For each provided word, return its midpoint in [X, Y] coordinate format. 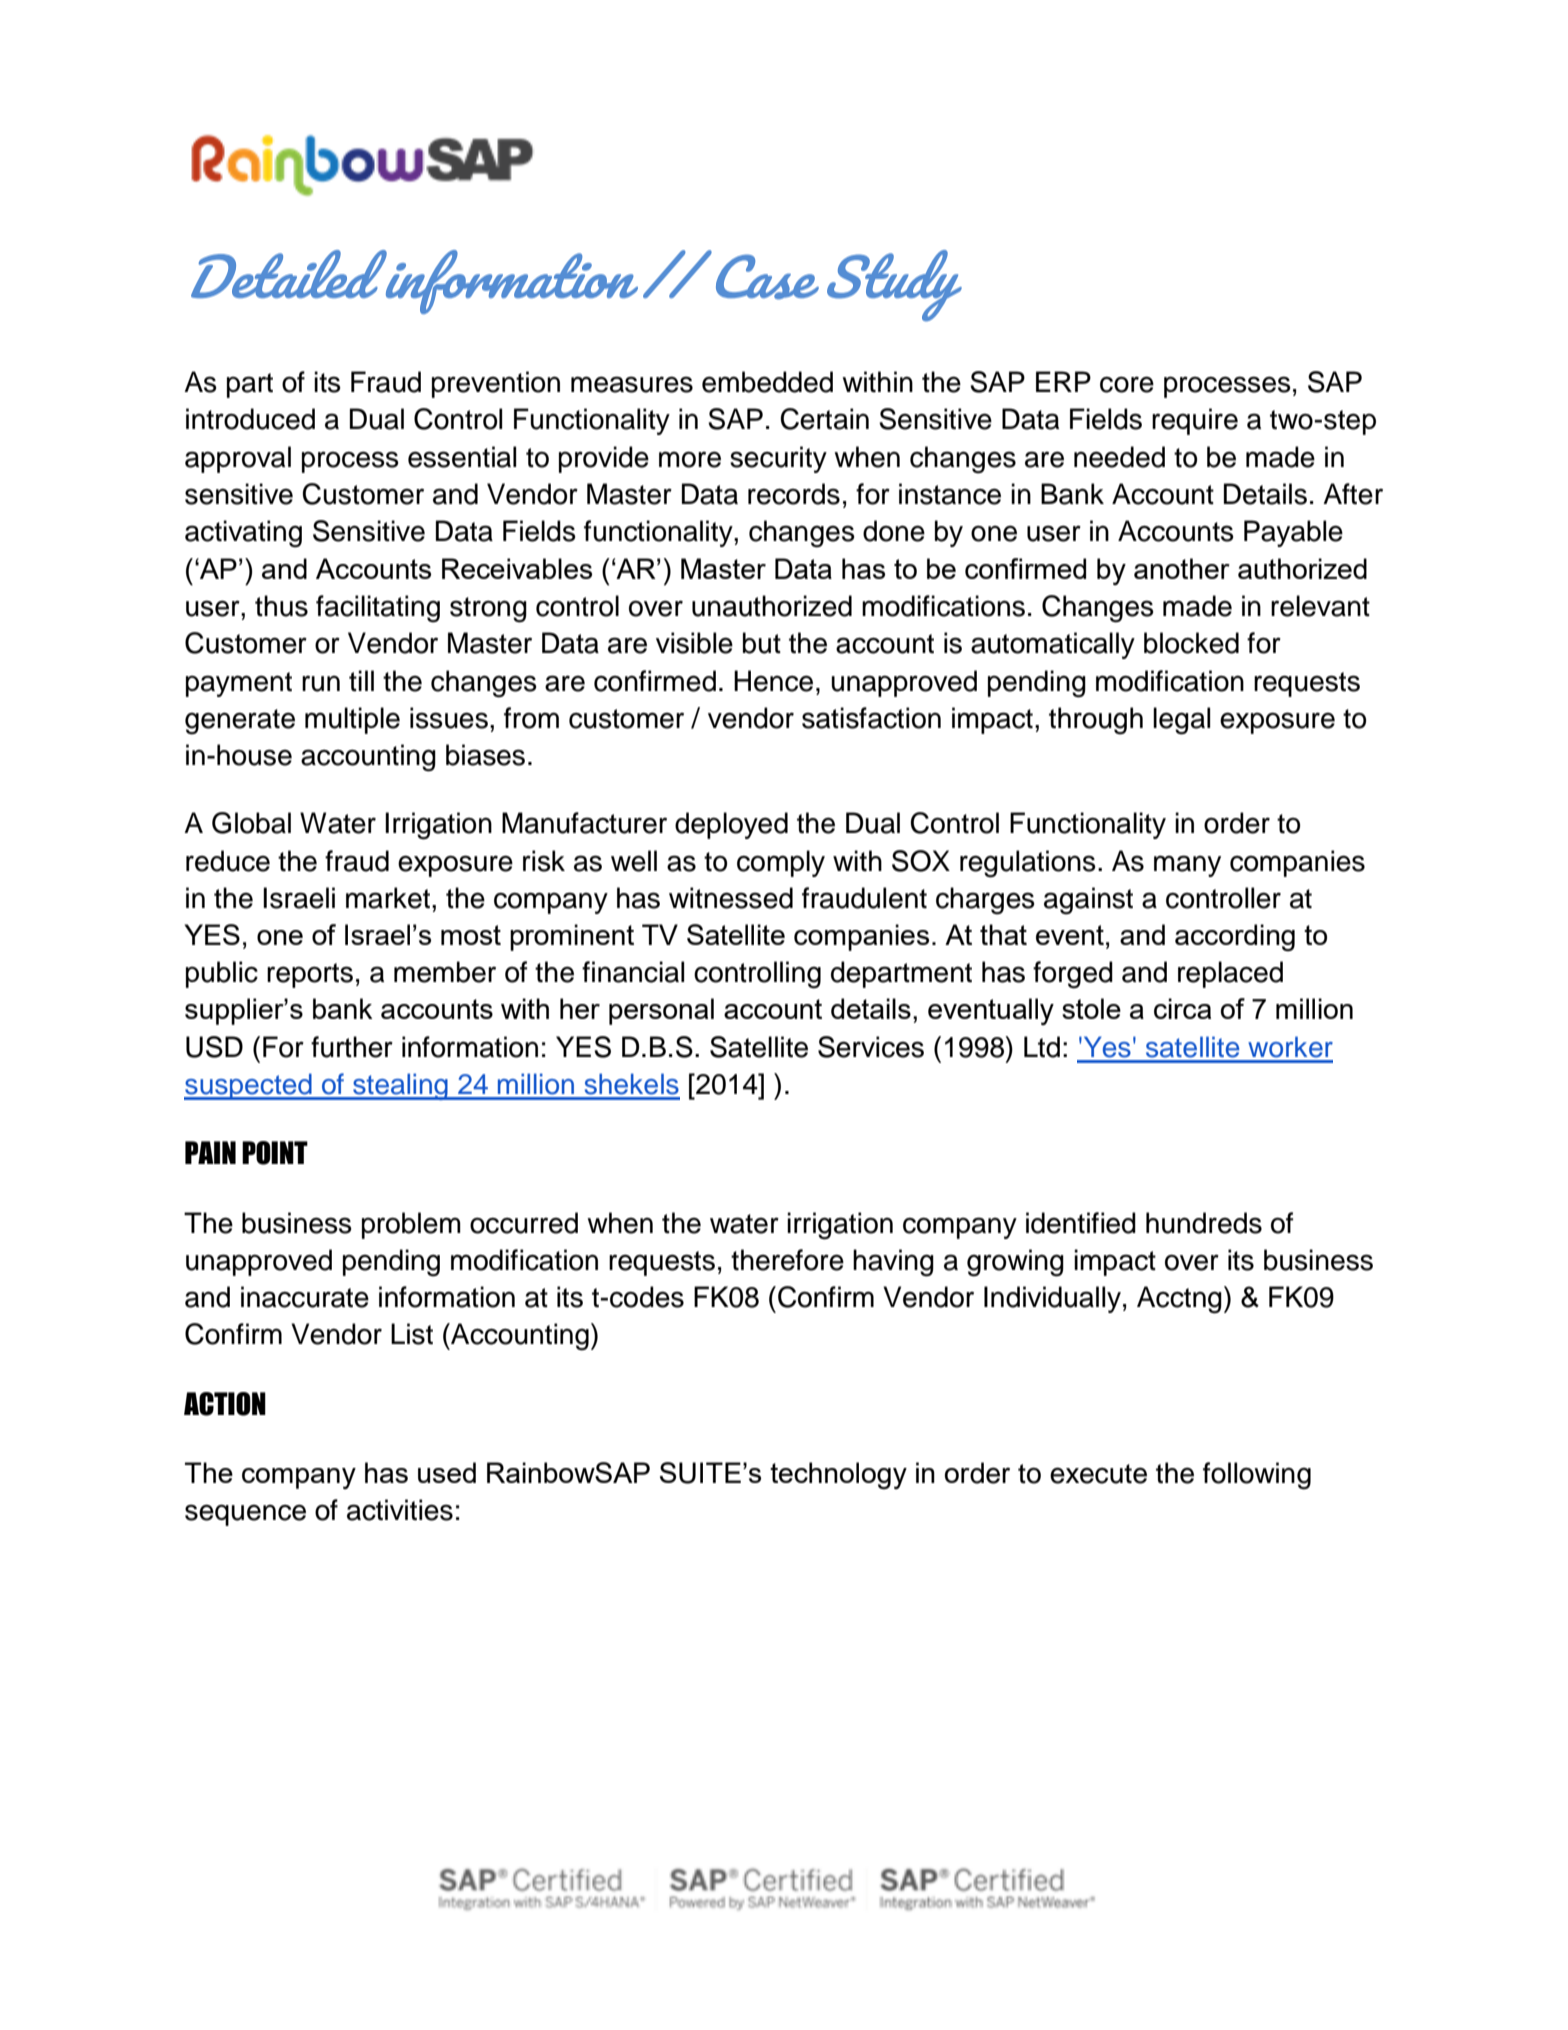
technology [838, 1475]
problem [411, 1225]
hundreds [1204, 1223]
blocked [1191, 643]
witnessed [731, 898]
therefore [787, 1260]
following [1257, 1476]
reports [310, 975]
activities [400, 1510]
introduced [250, 419]
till [361, 681]
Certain [824, 419]
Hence [773, 681]
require [1195, 421]
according [1235, 937]
